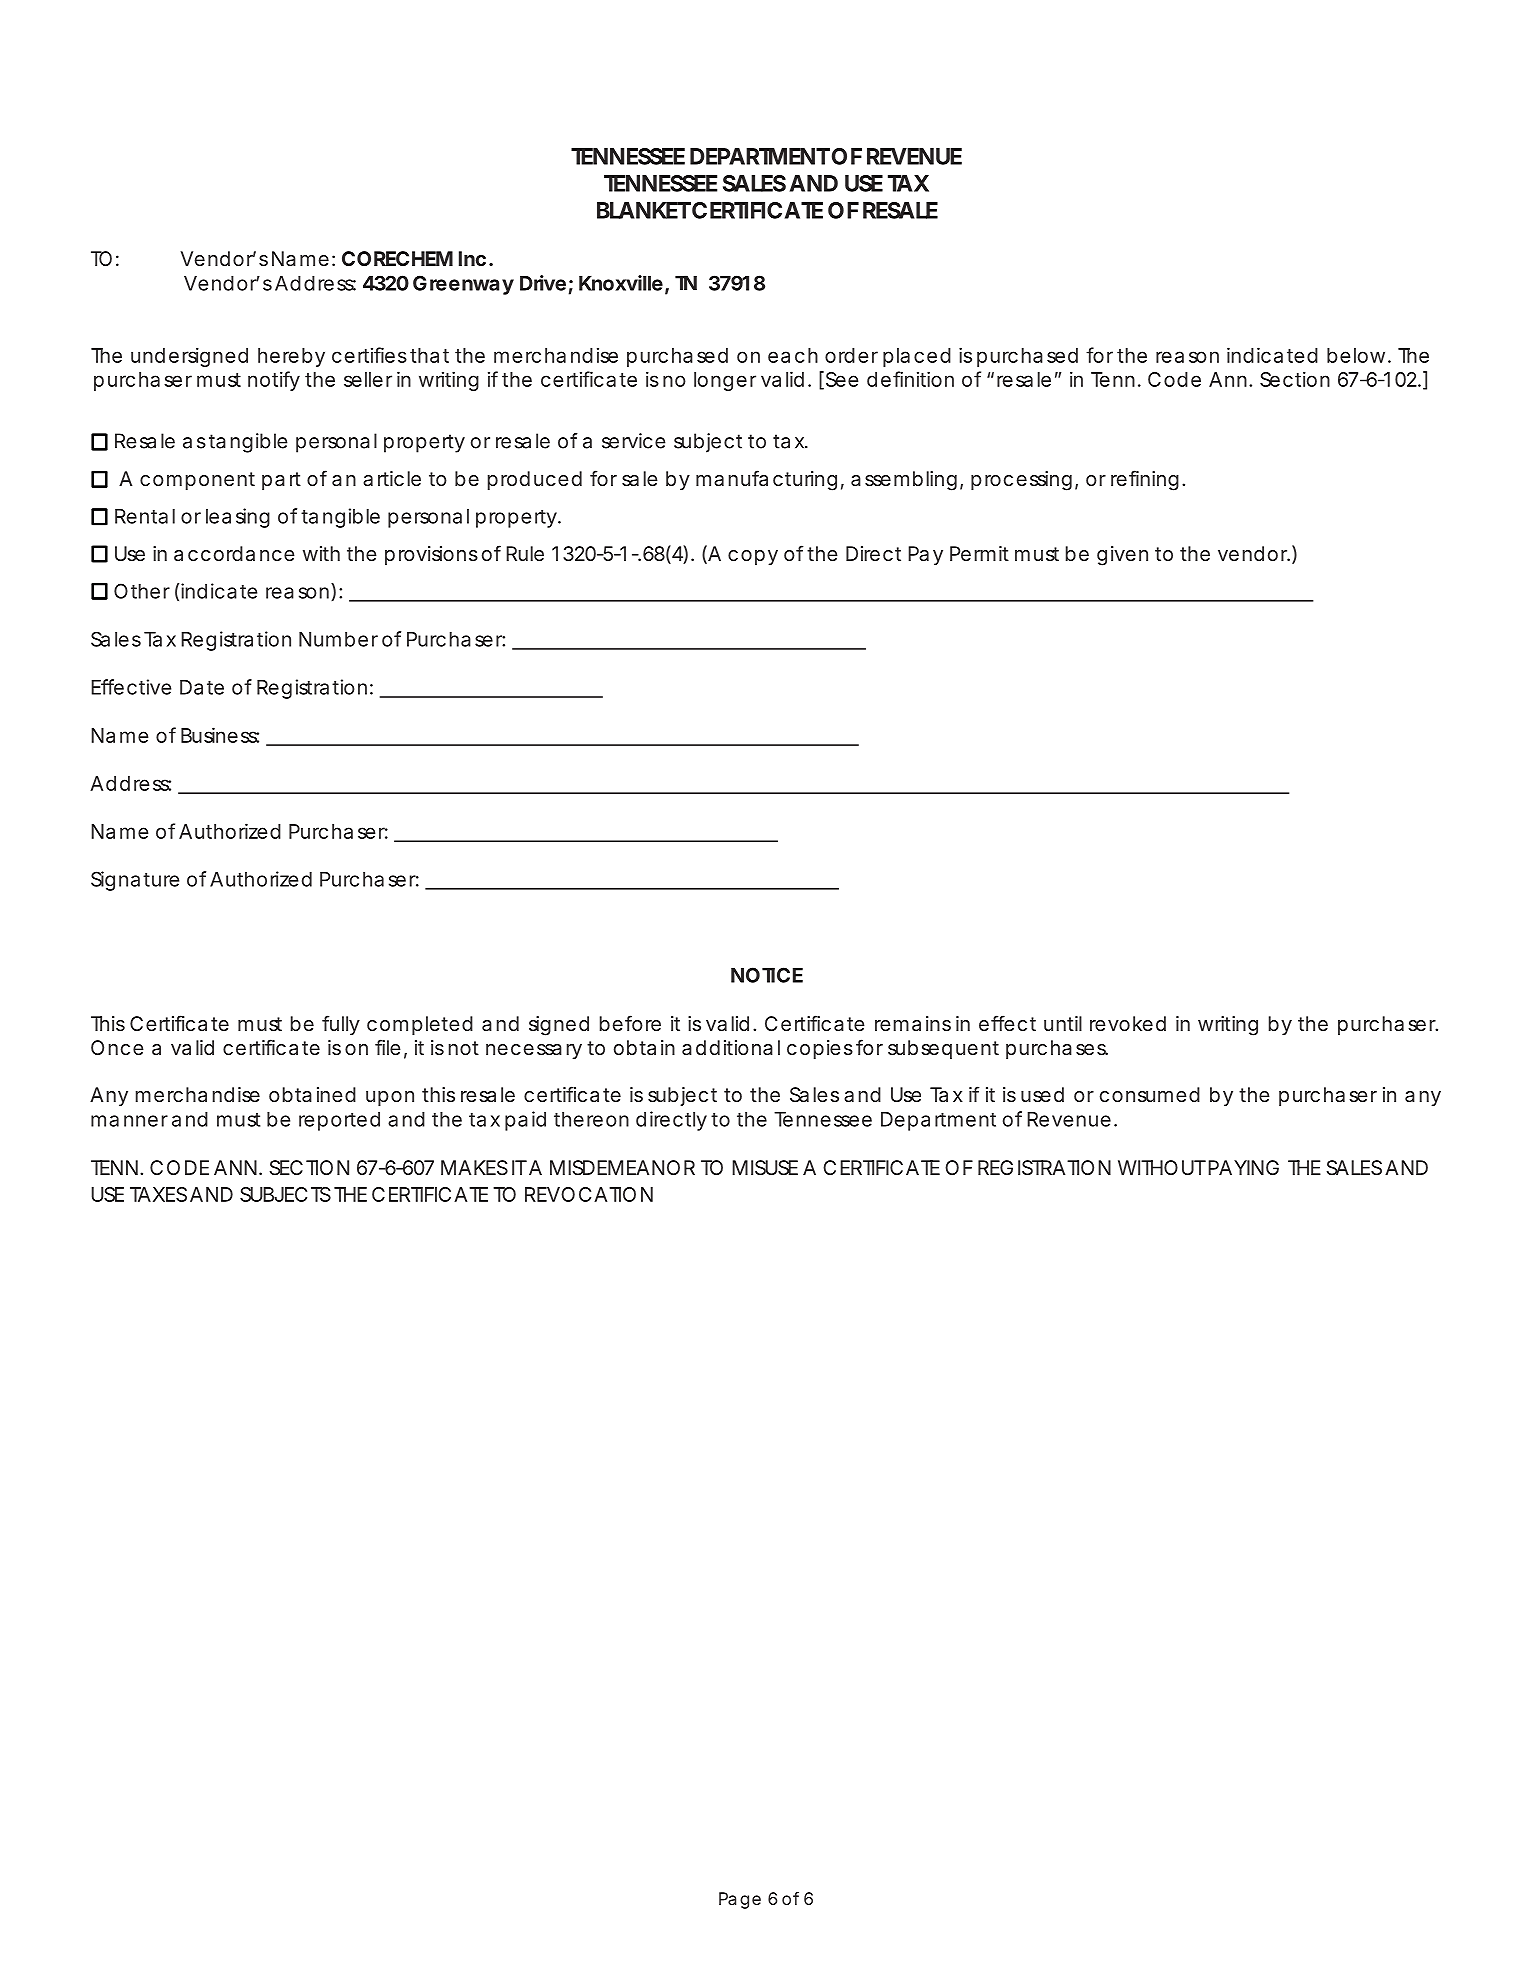 The height and width of the page is (1982, 1532). Describe the element at coordinates (1150, 1094) in the page. I see `consumed` at that location.
